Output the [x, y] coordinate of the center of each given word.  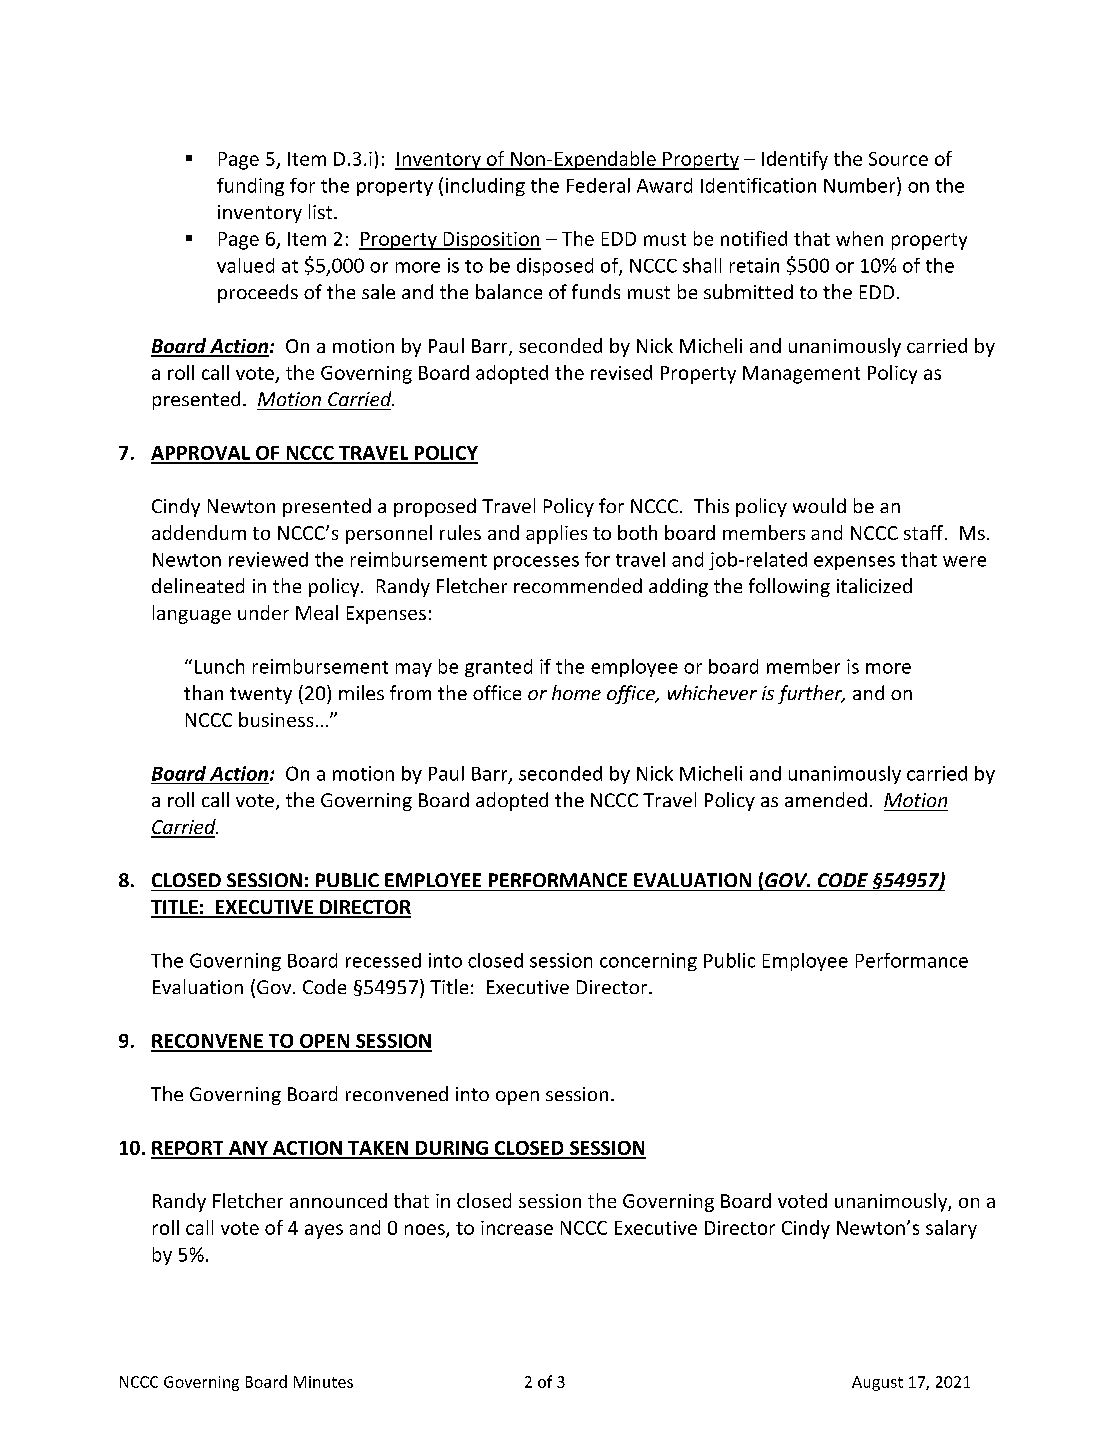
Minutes [323, 1382]
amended [826, 799]
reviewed [268, 559]
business [276, 719]
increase [517, 1228]
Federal [598, 185]
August [877, 1383]
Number [861, 185]
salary [951, 1229]
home [576, 692]
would [819, 505]
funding [250, 187]
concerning [648, 962]
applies [556, 534]
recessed [383, 960]
